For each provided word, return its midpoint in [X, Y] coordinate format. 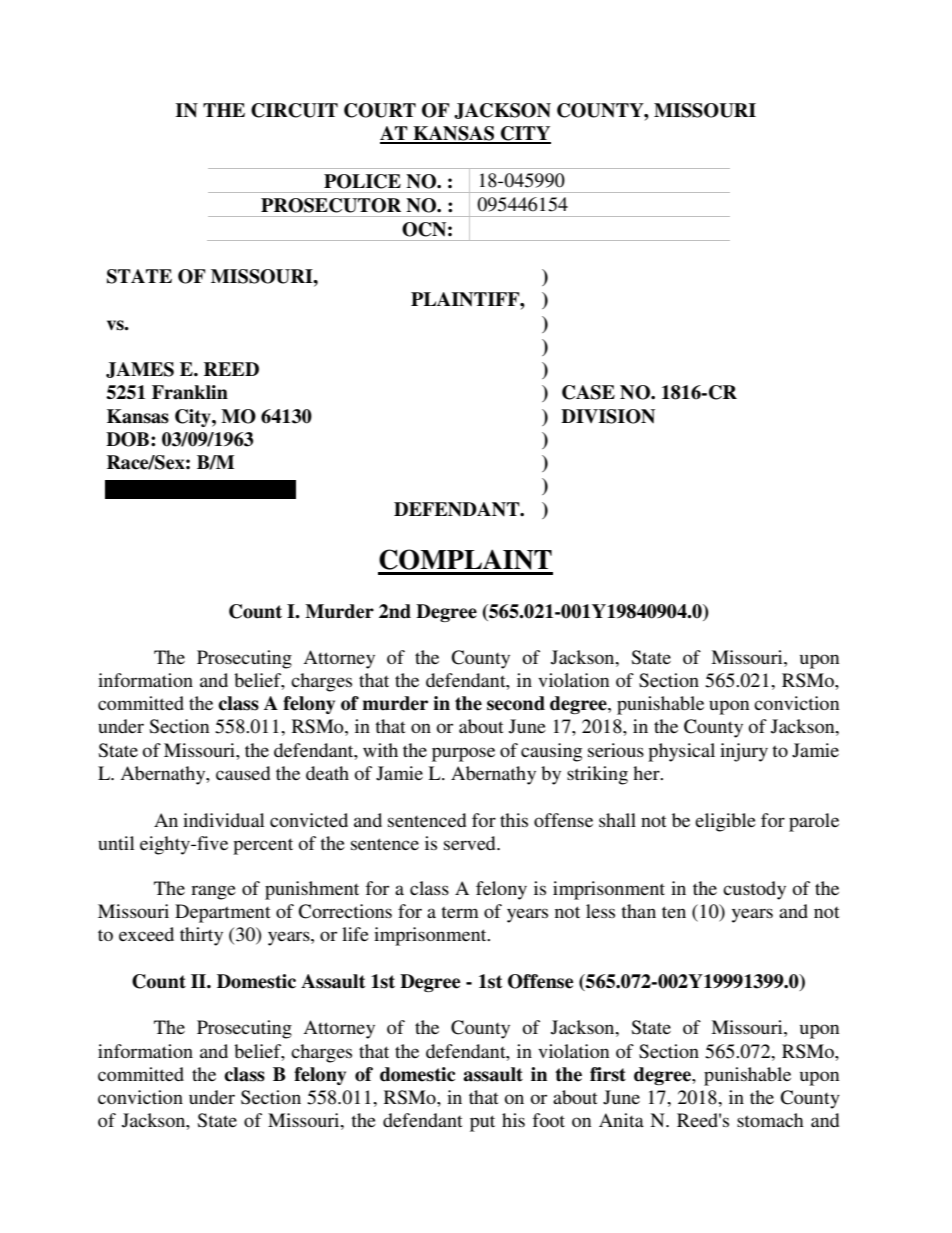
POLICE [362, 181]
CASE [588, 392]
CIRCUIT [294, 110]
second [516, 703]
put [482, 1123]
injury [744, 752]
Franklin [190, 392]
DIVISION [608, 416]
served [471, 843]
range [213, 892]
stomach [770, 1120]
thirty [201, 936]
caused [243, 773]
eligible [725, 822]
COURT [380, 110]
